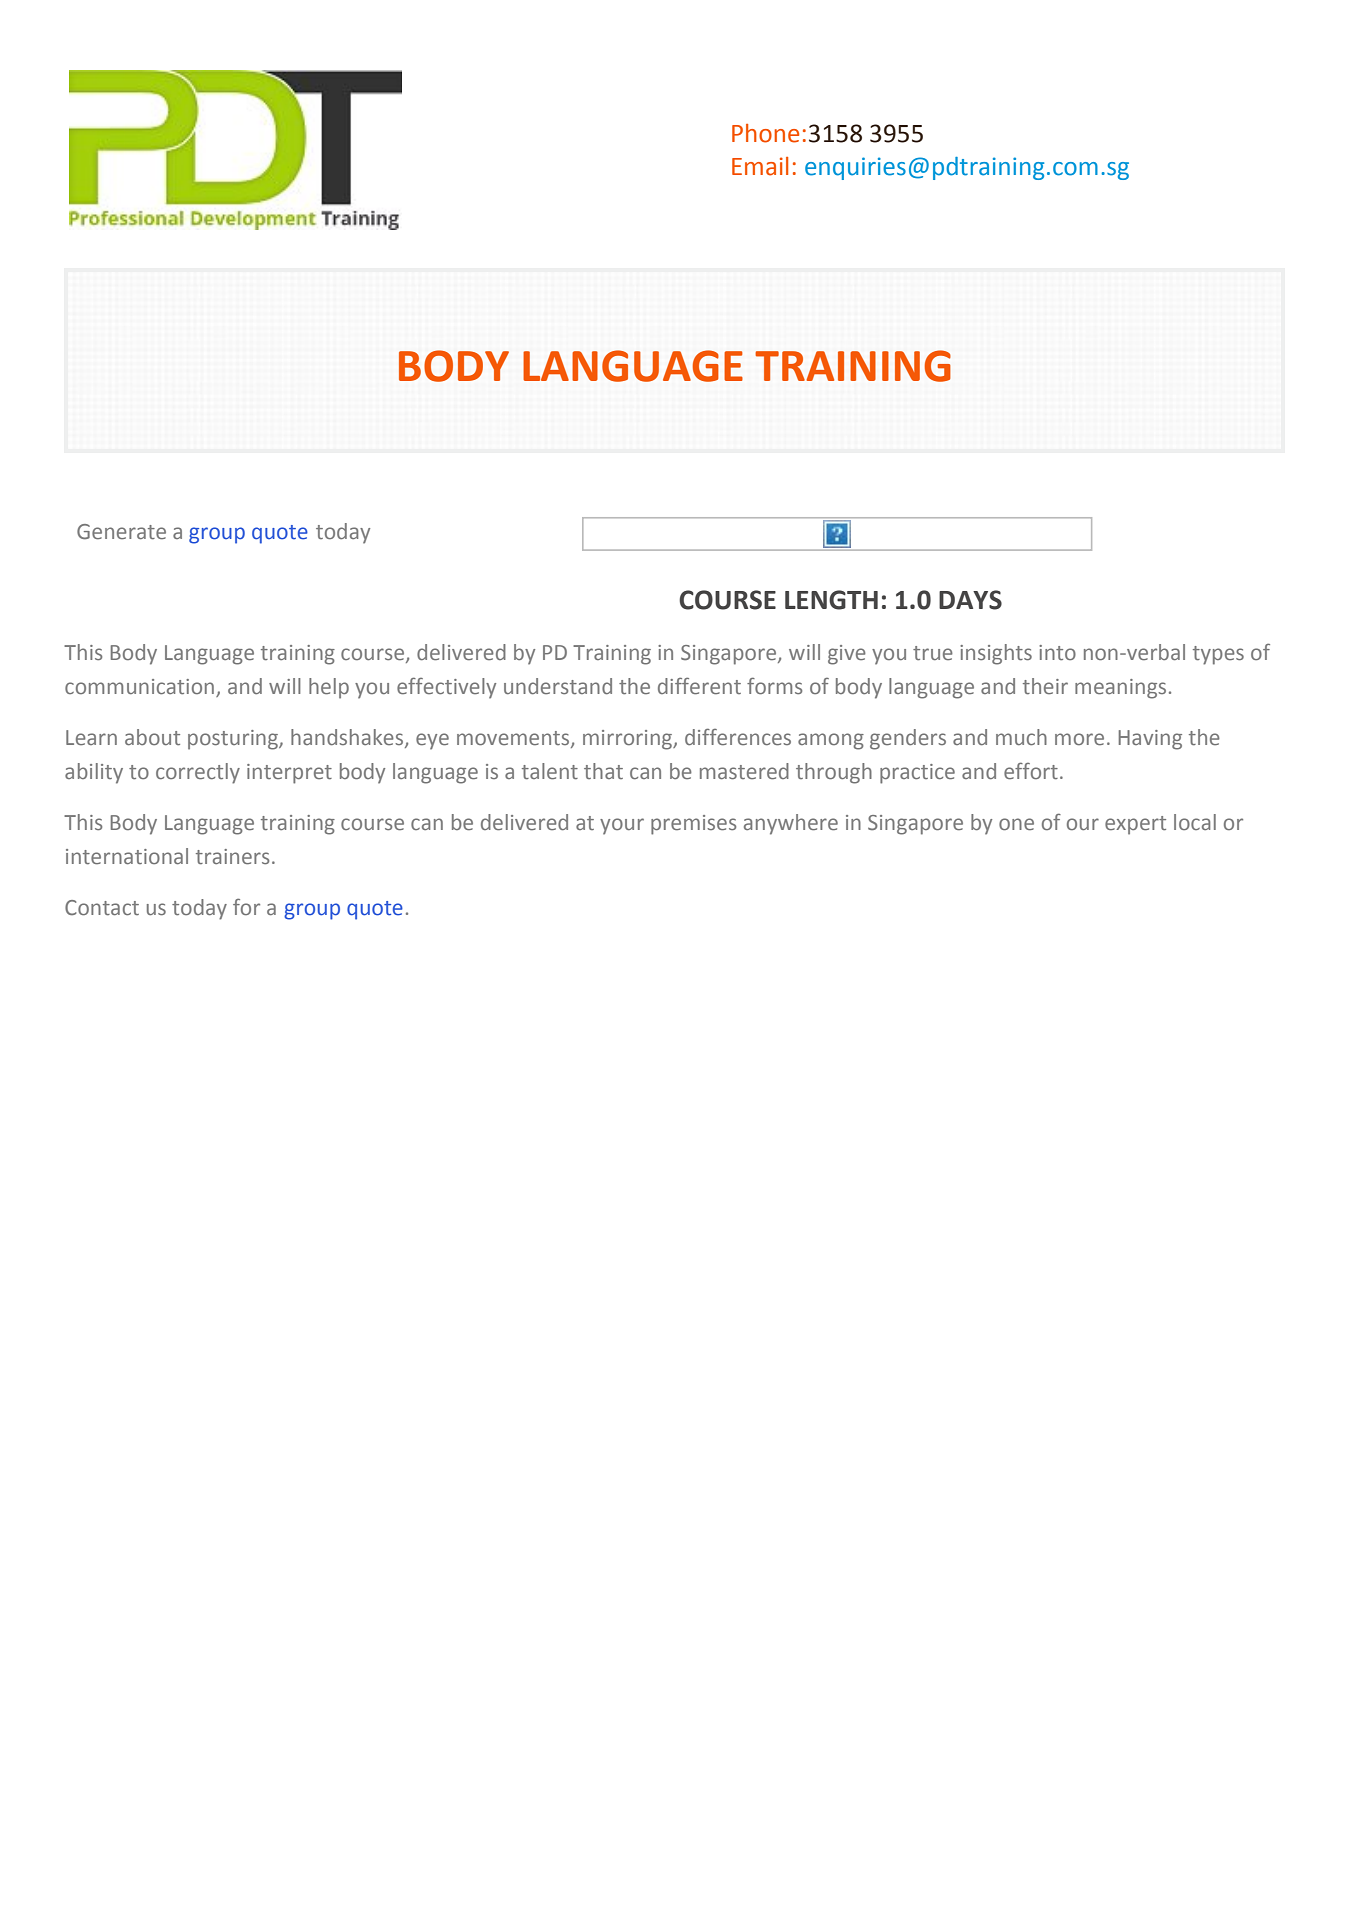 This page has width=1350, height=1911. What do you see at coordinates (699, 686) in the page?
I see `different` at bounding box center [699, 686].
